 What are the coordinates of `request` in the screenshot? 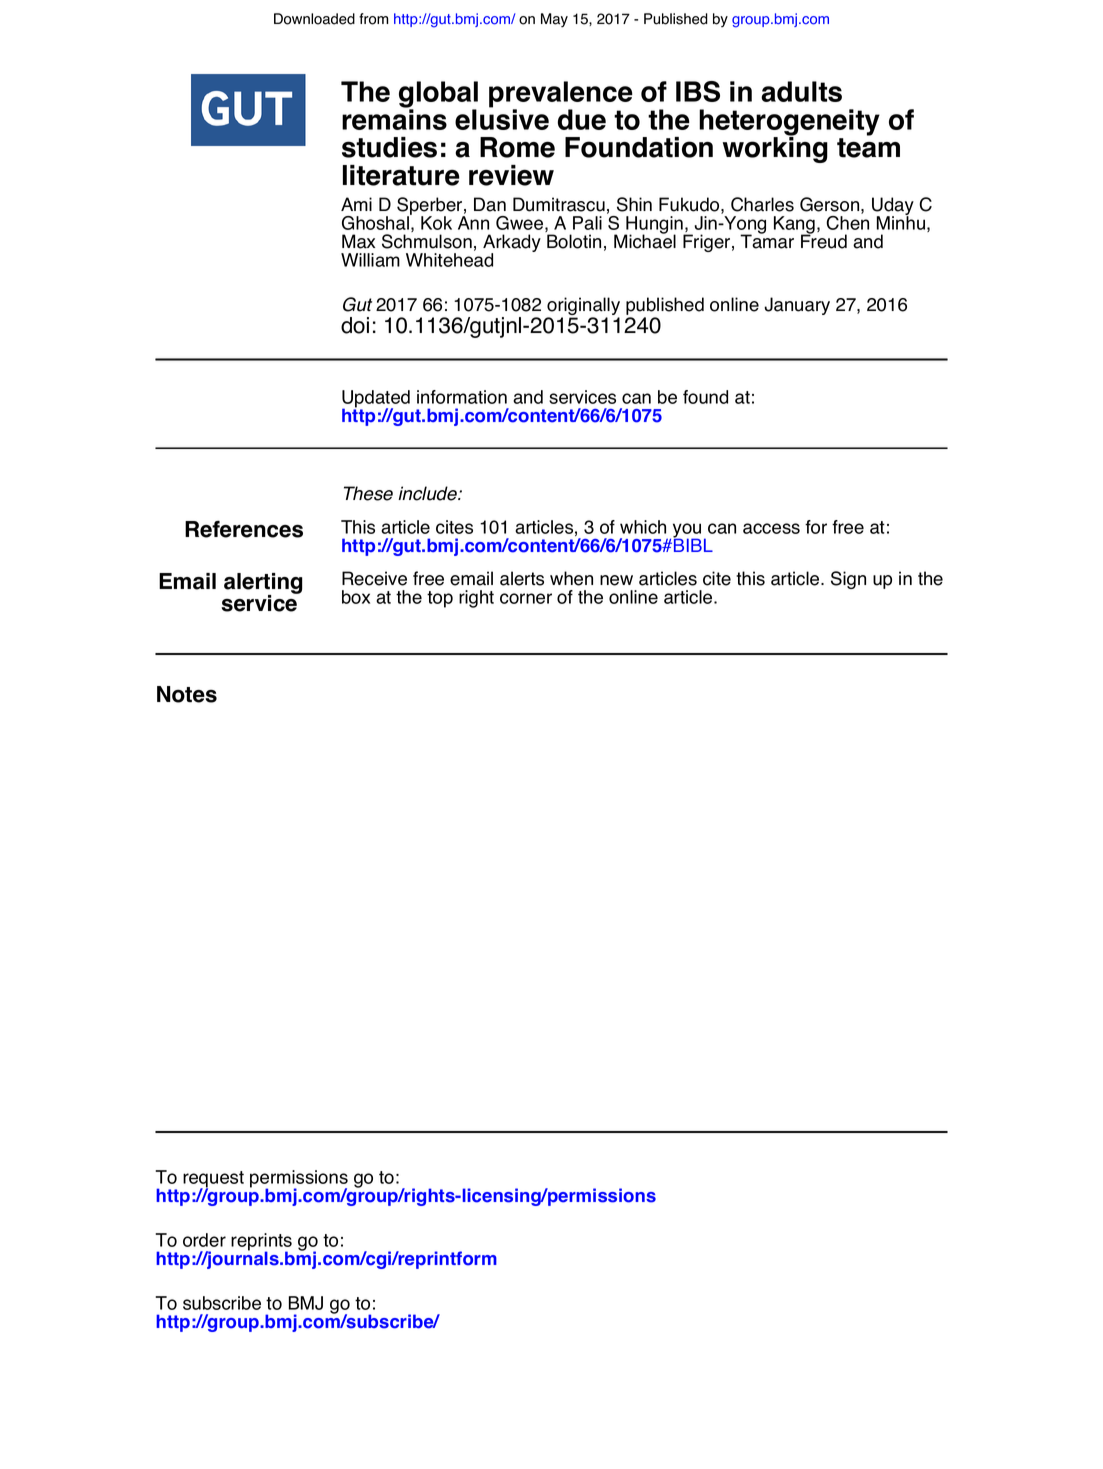 It's located at (213, 1180).
